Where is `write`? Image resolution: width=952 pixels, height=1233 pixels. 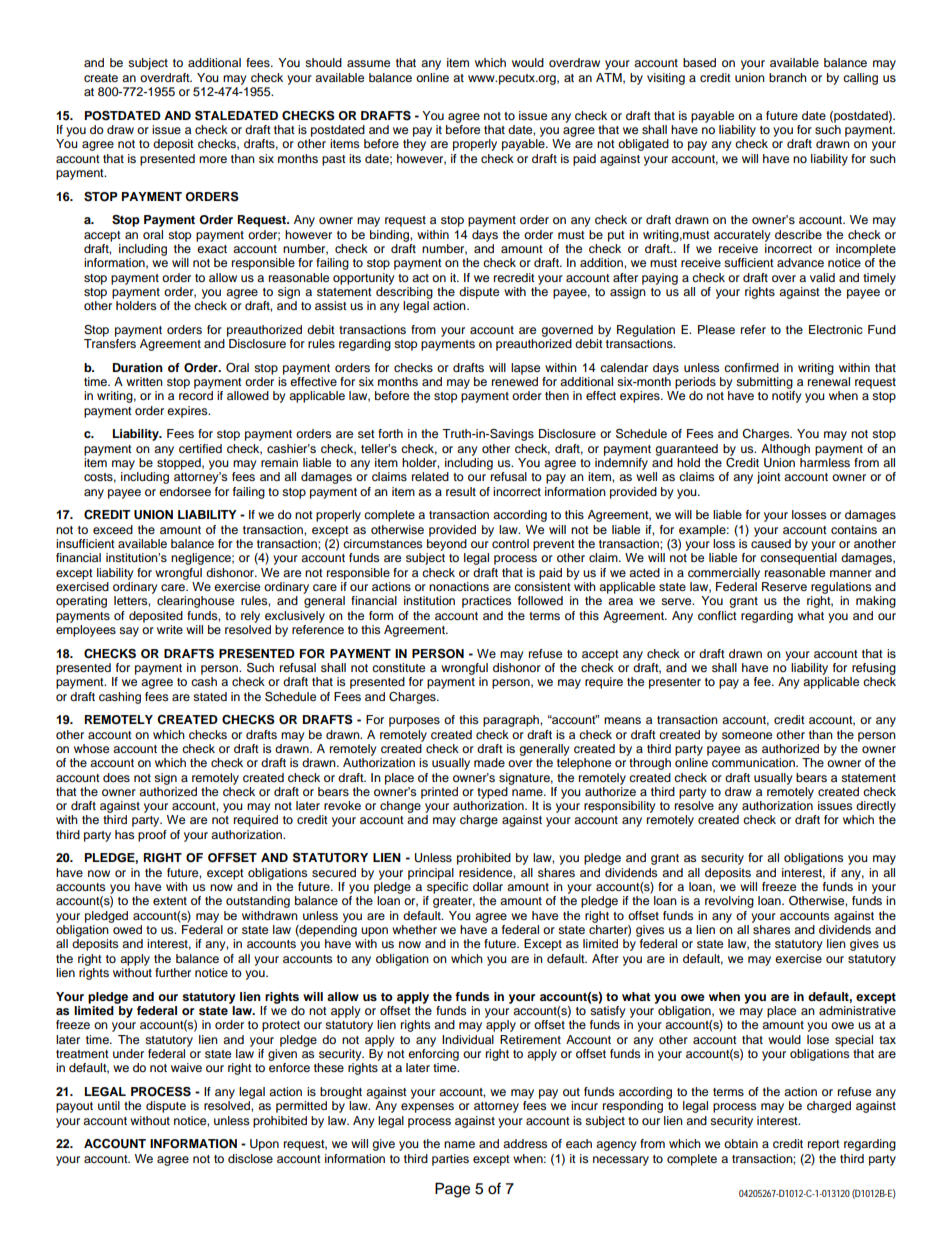 write is located at coordinates (170, 629).
